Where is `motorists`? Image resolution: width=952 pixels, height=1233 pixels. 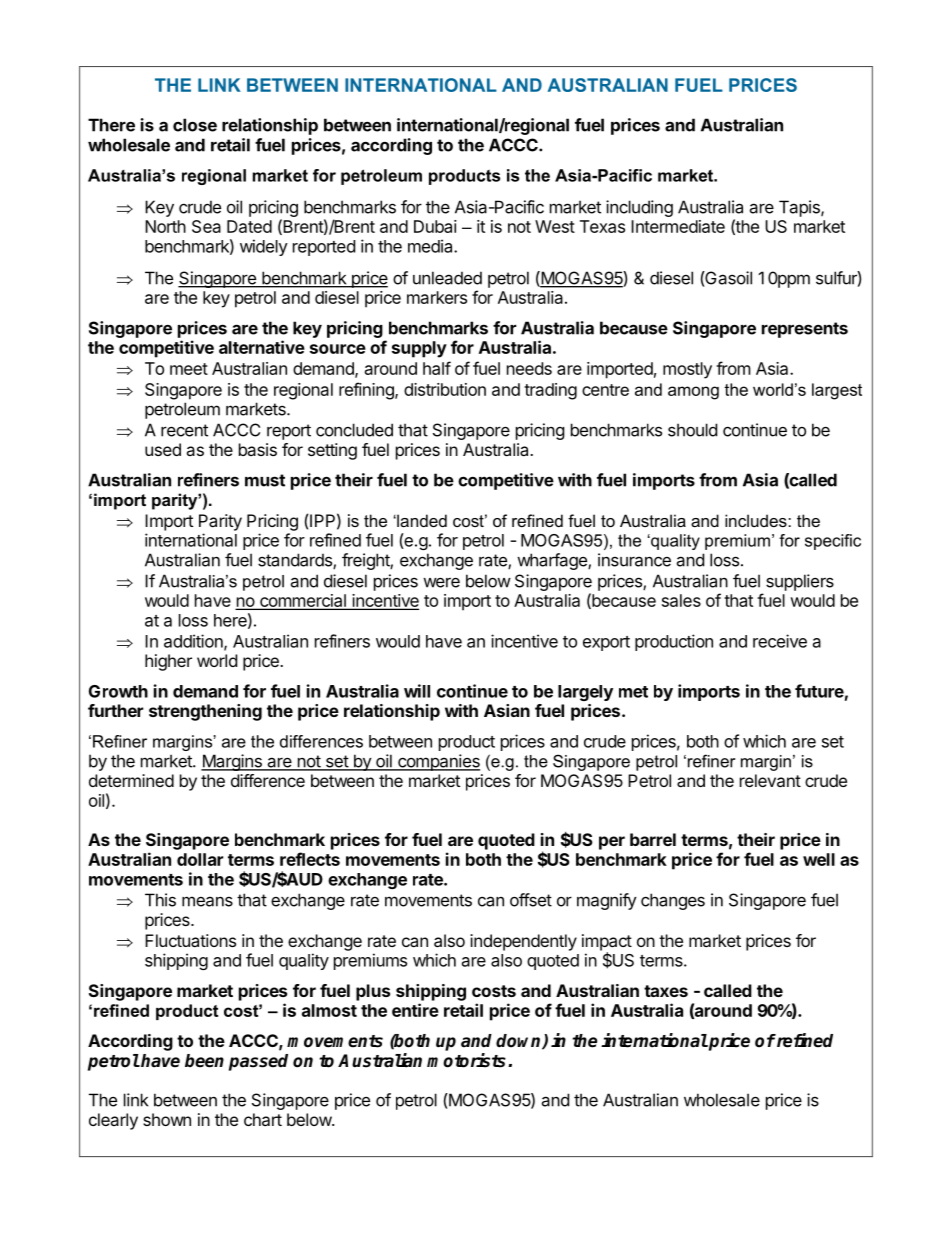
motorists is located at coordinates (468, 1060).
